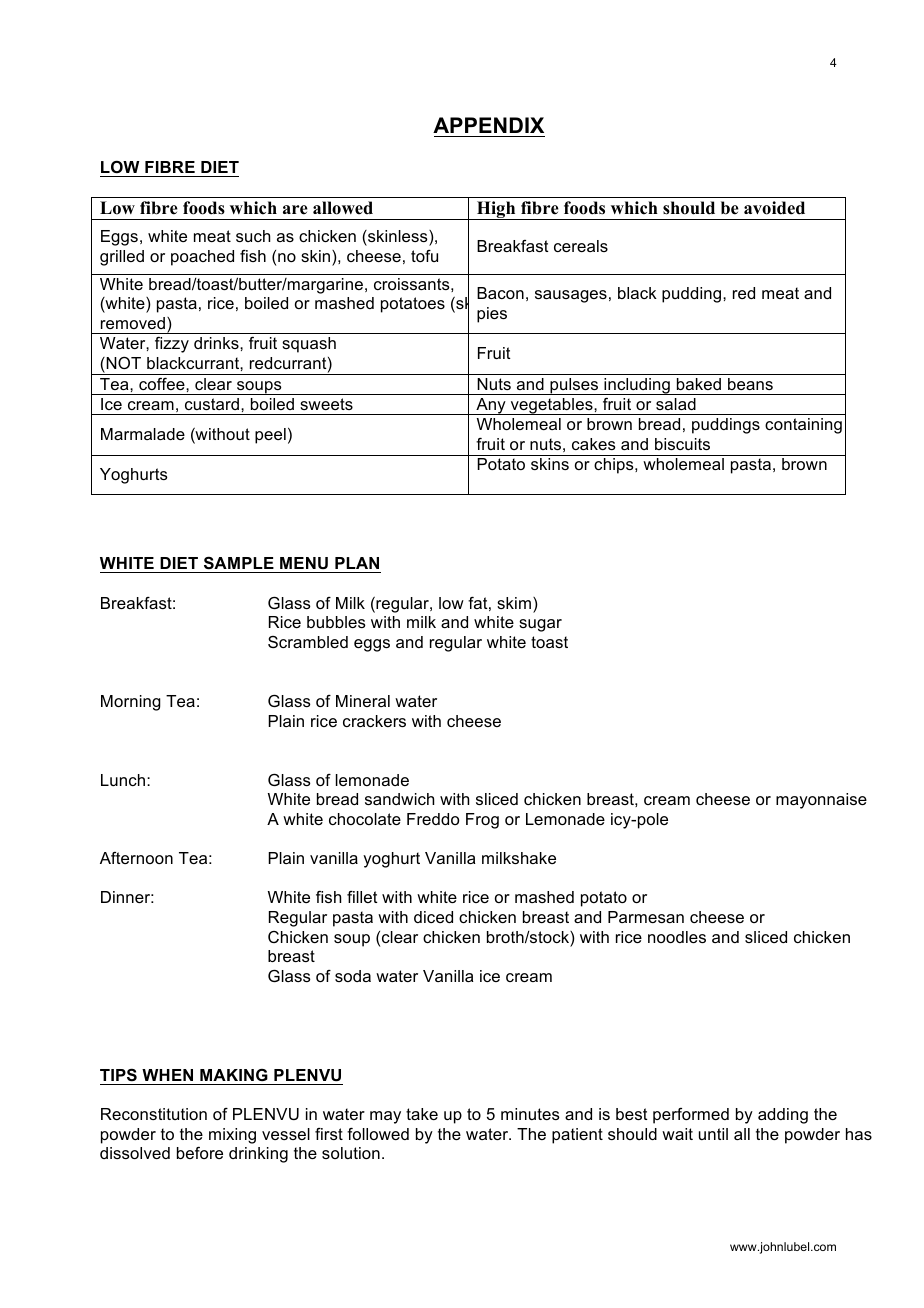 This document has width=924, height=1308. Describe the element at coordinates (232, 1136) in the document. I see `mixing` at that location.
